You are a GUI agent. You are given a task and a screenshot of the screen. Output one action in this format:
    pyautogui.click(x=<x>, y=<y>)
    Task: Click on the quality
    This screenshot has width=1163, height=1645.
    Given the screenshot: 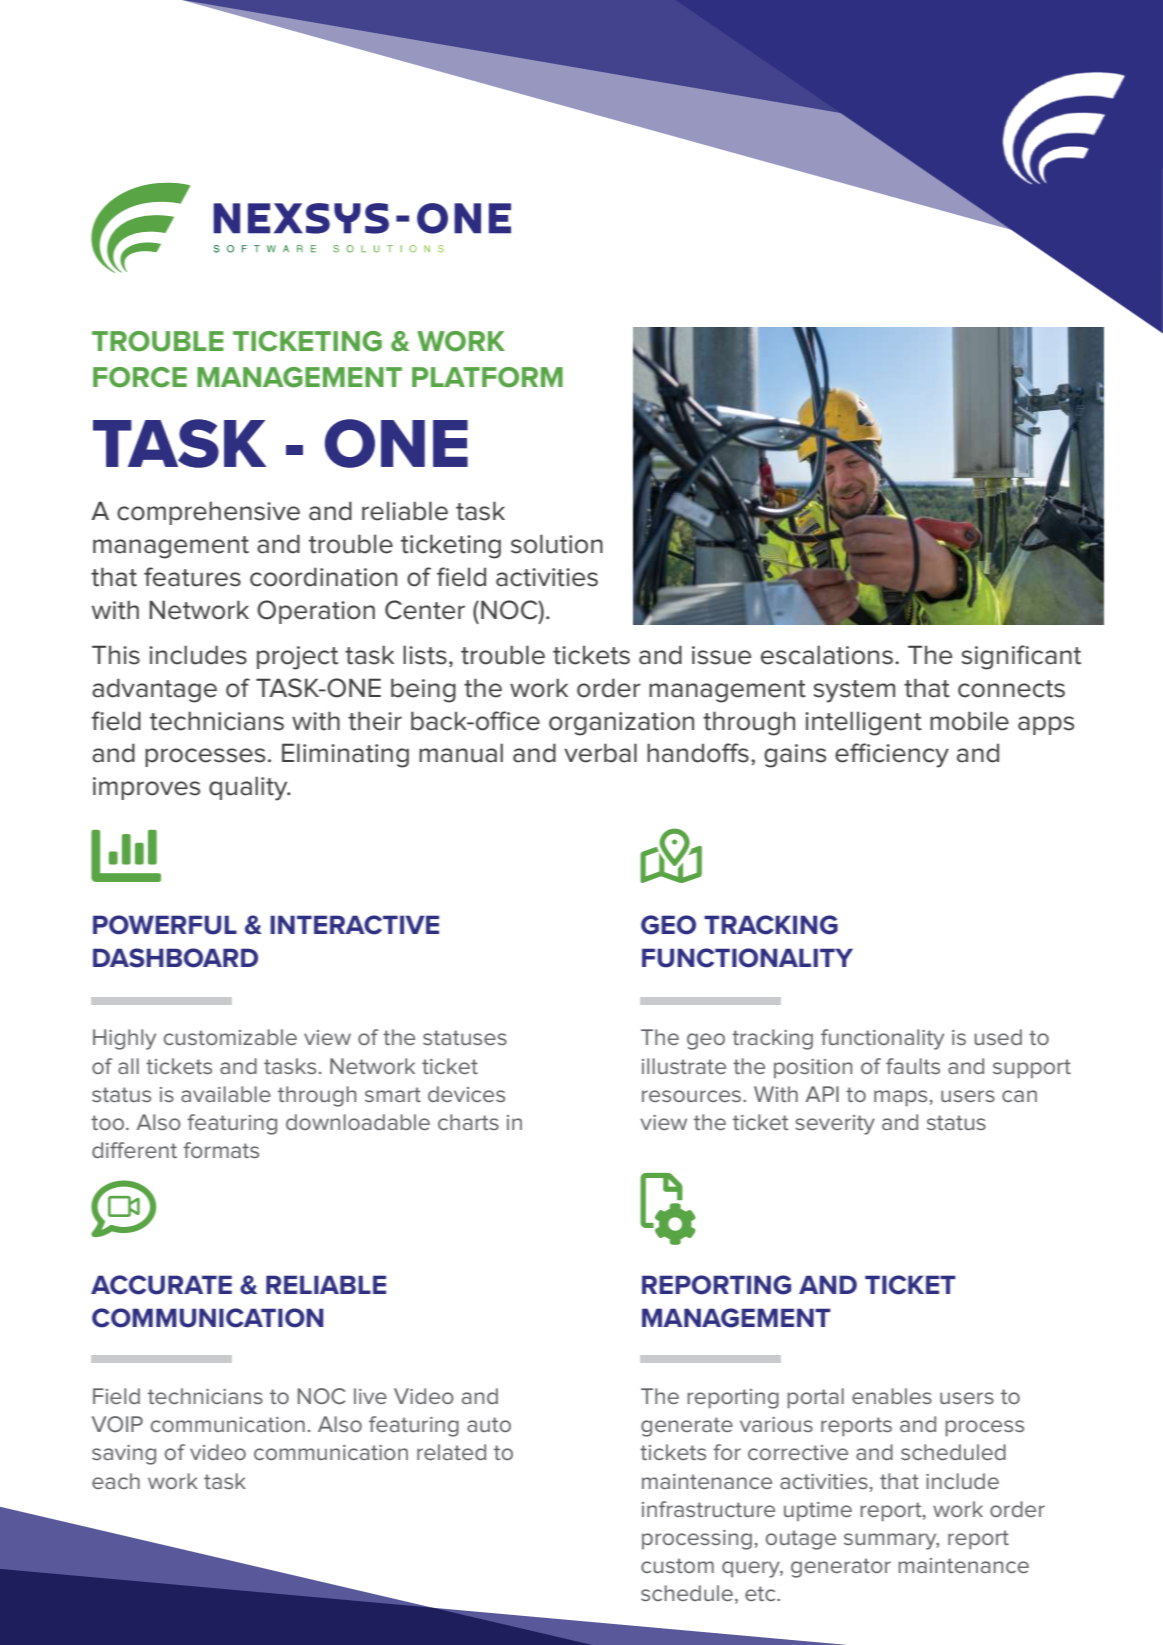 What is the action you would take?
    pyautogui.click(x=249, y=788)
